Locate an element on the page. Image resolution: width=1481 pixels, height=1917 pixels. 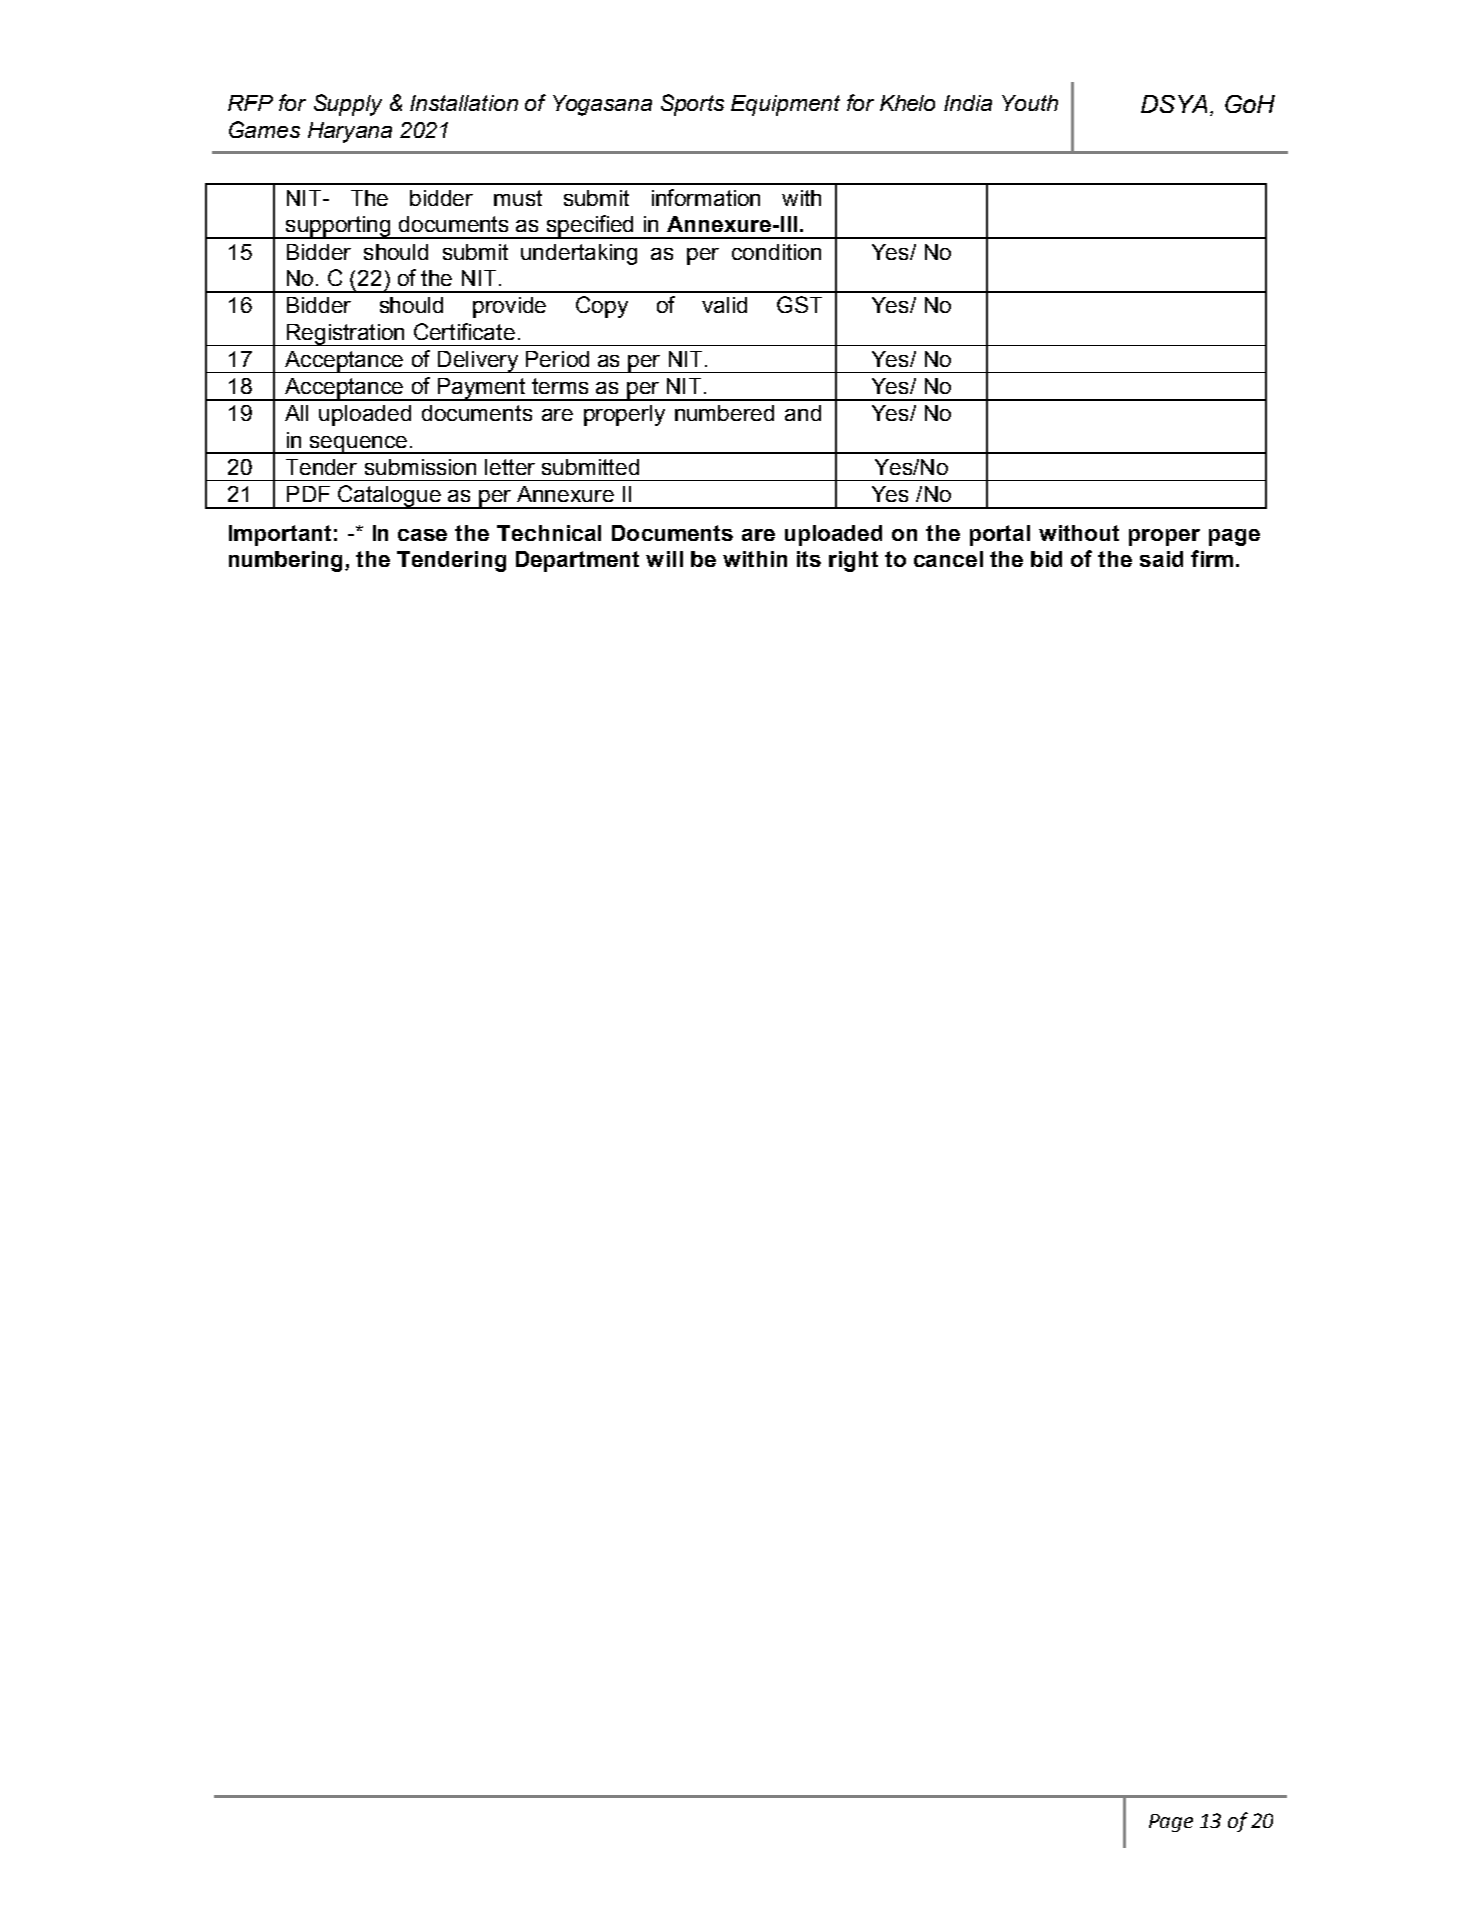
Youth is located at coordinates (1030, 103).
